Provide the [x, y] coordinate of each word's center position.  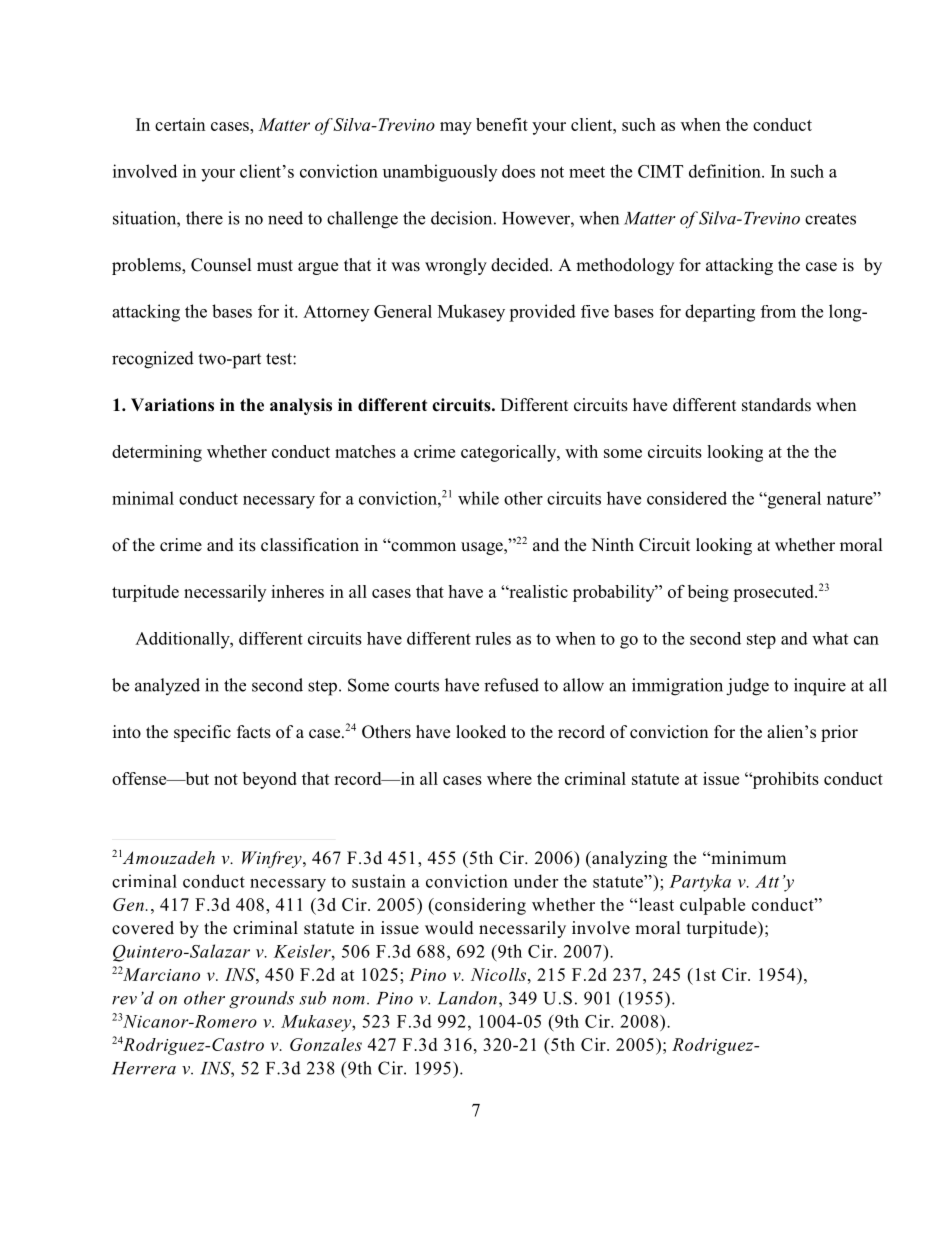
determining [157, 453]
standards [776, 405]
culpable [712, 906]
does [518, 171]
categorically [510, 453]
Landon [467, 998]
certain [180, 124]
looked [481, 732]
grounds [261, 1000]
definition [726, 171]
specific [202, 733]
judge [747, 687]
